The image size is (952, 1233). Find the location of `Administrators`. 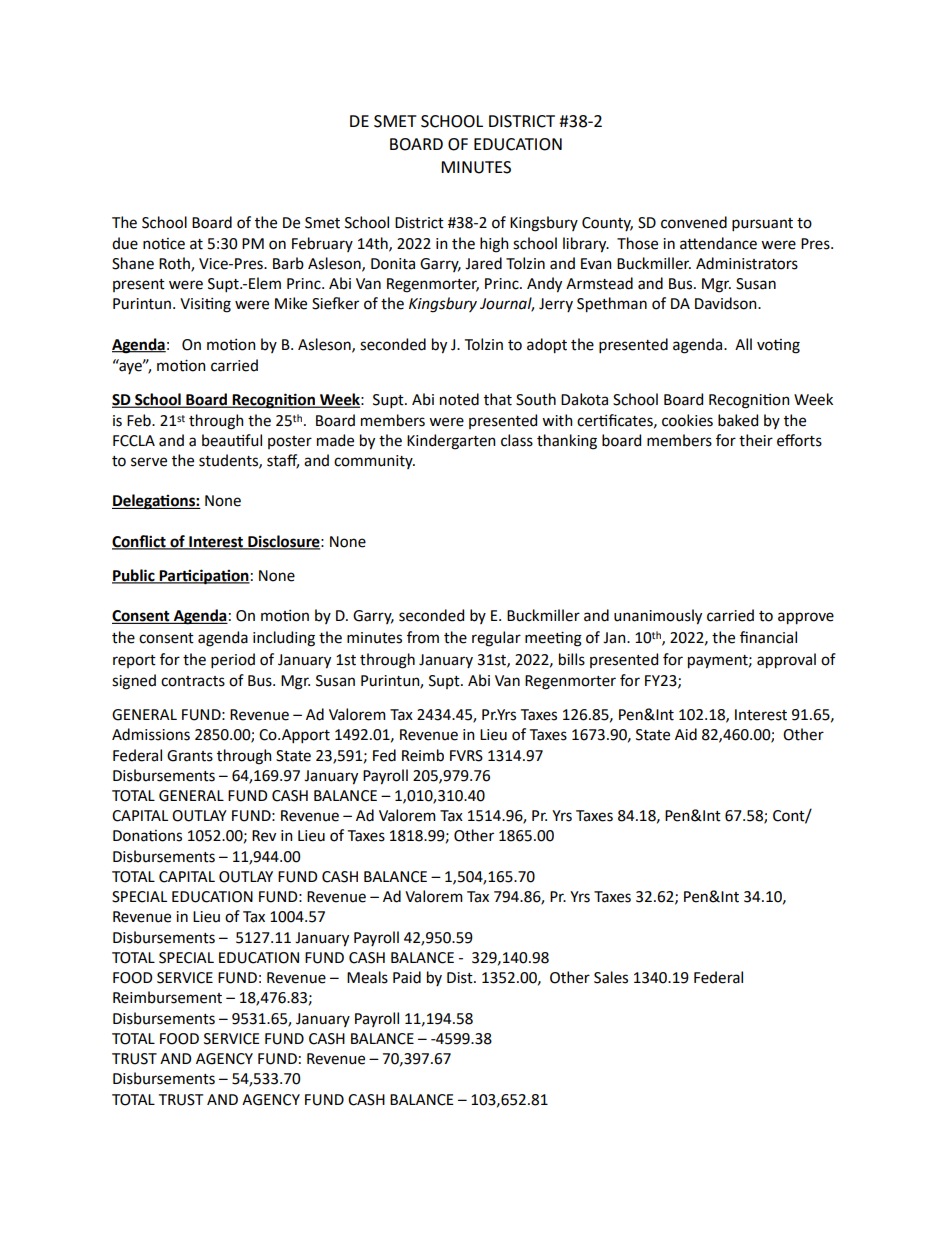

Administrators is located at coordinates (747, 263).
